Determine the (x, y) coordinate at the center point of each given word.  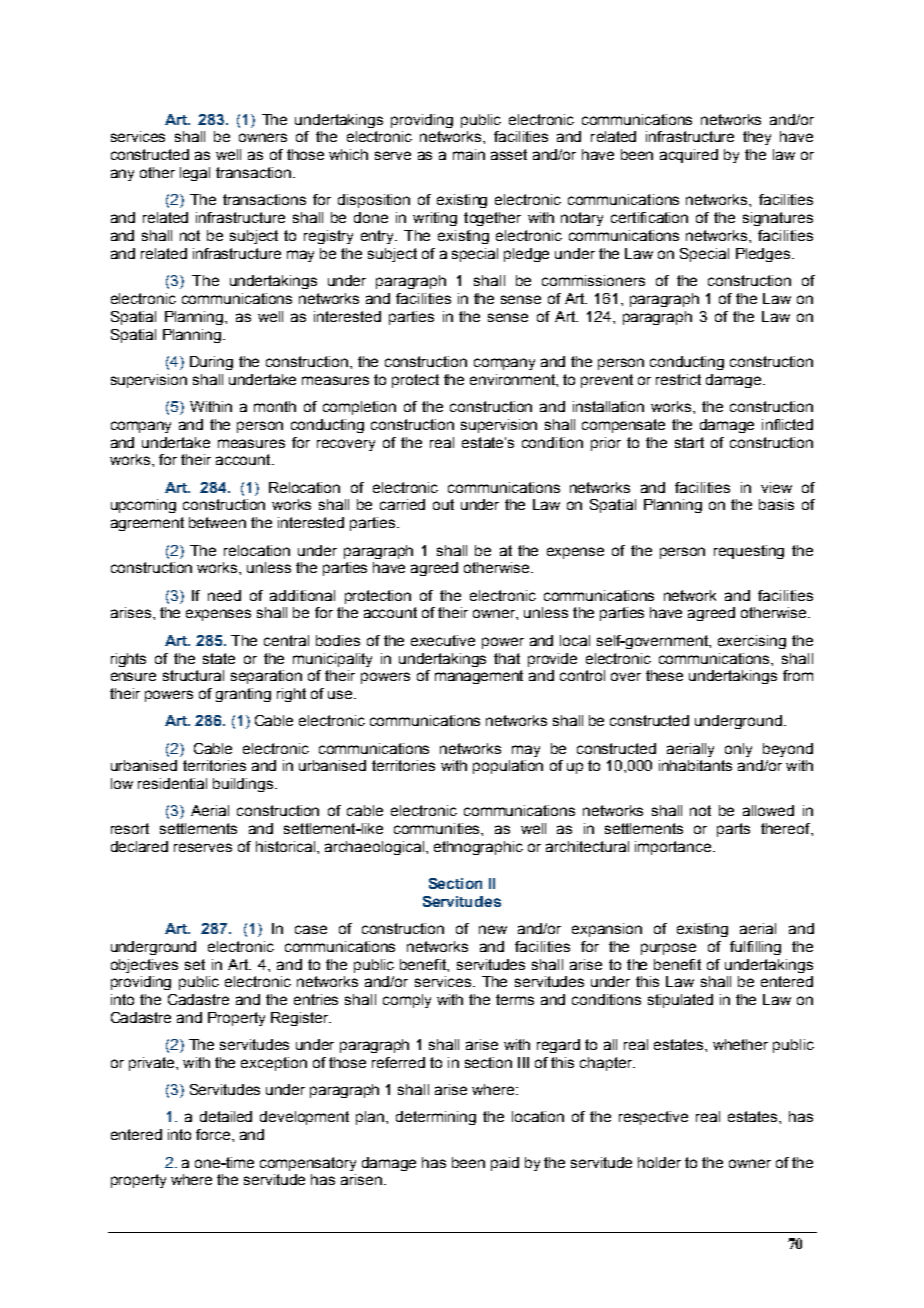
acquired (689, 156)
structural (193, 675)
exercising (752, 642)
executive (443, 640)
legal (195, 174)
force (214, 1134)
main (469, 154)
